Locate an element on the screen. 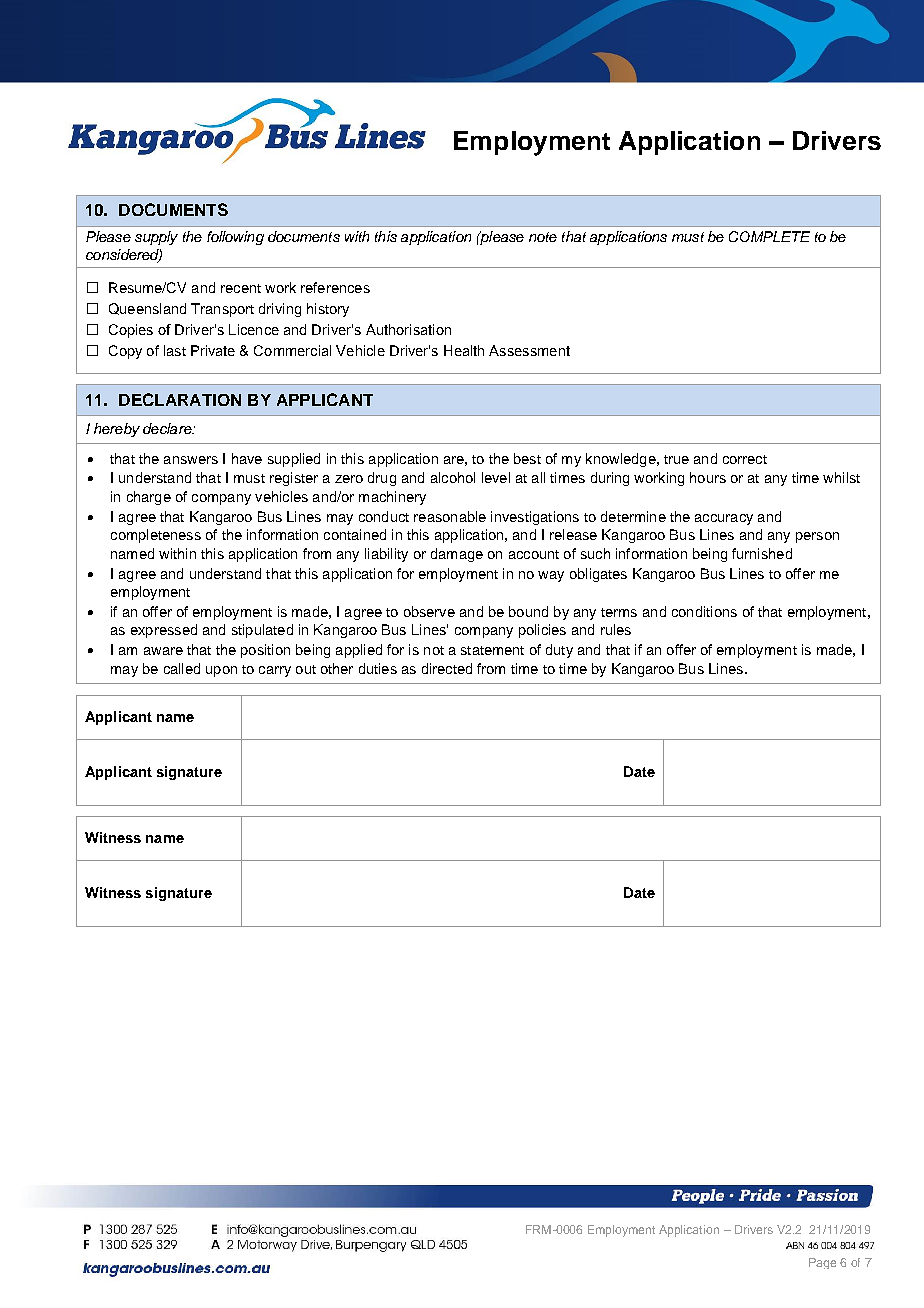  Assessment is located at coordinates (529, 350).
